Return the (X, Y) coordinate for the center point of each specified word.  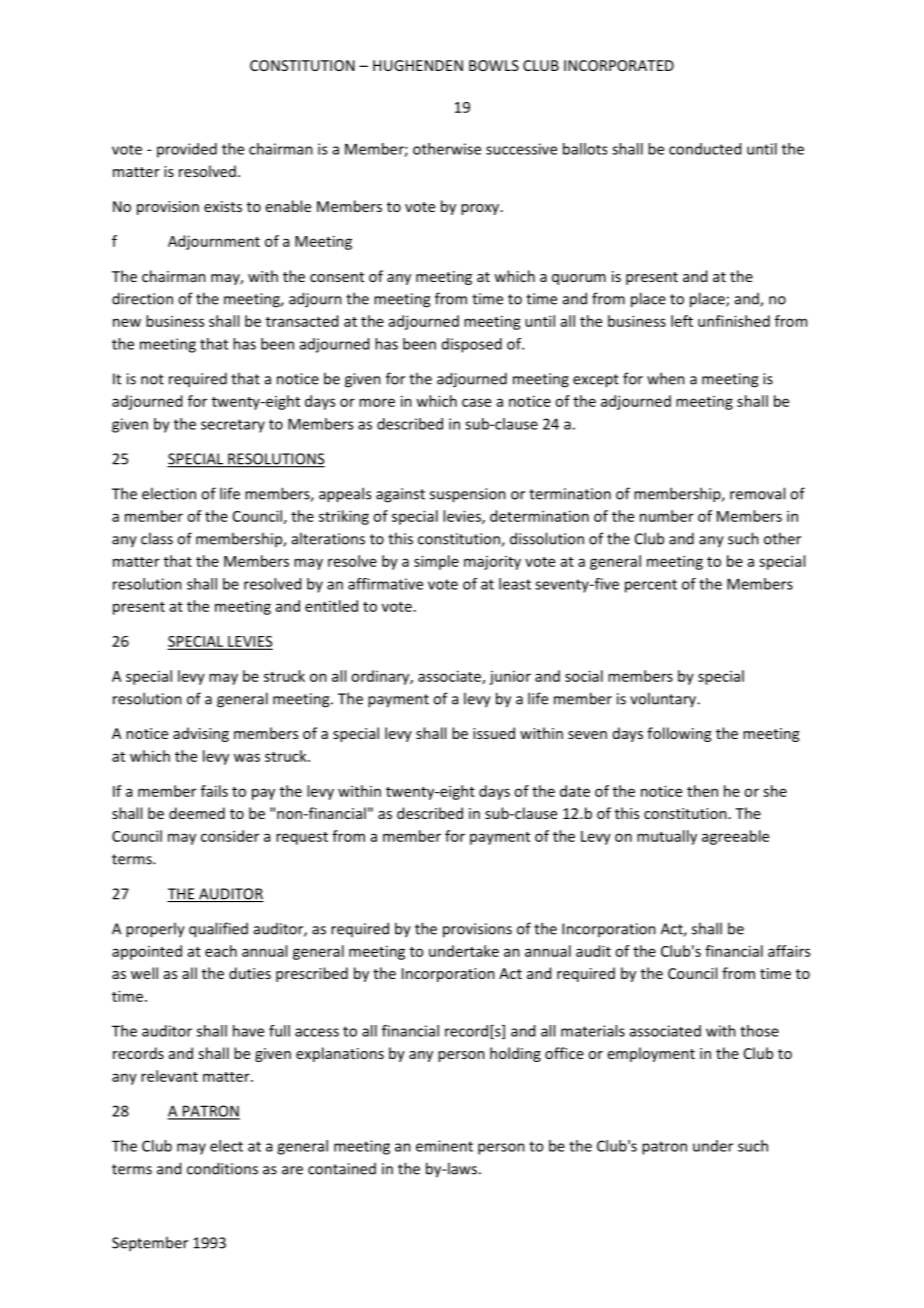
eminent (444, 1146)
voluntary (664, 700)
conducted (705, 149)
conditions (222, 1168)
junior (510, 678)
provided (187, 150)
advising (201, 734)
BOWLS (494, 65)
